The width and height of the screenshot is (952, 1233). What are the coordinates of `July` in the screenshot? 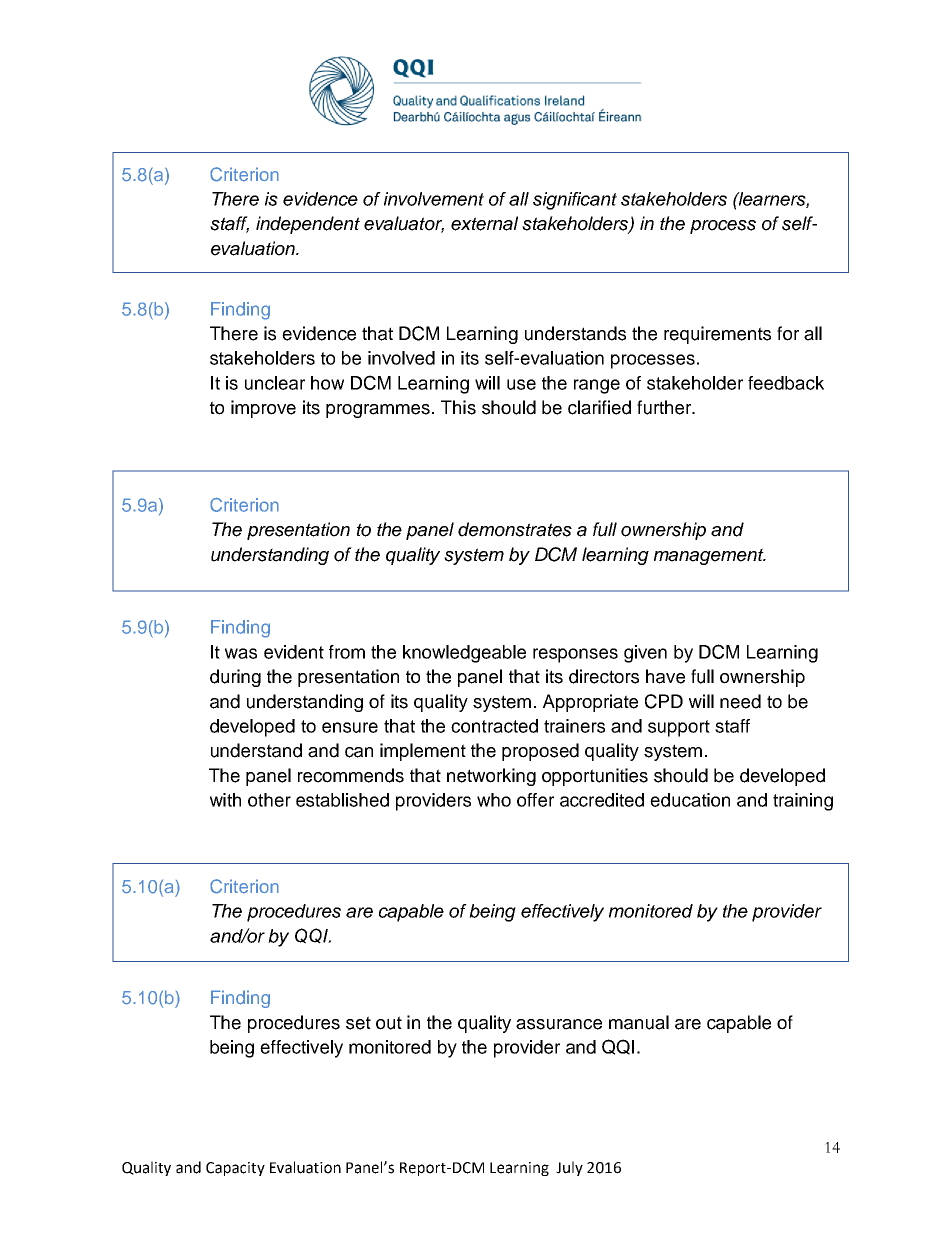 It's located at (569, 1168).
